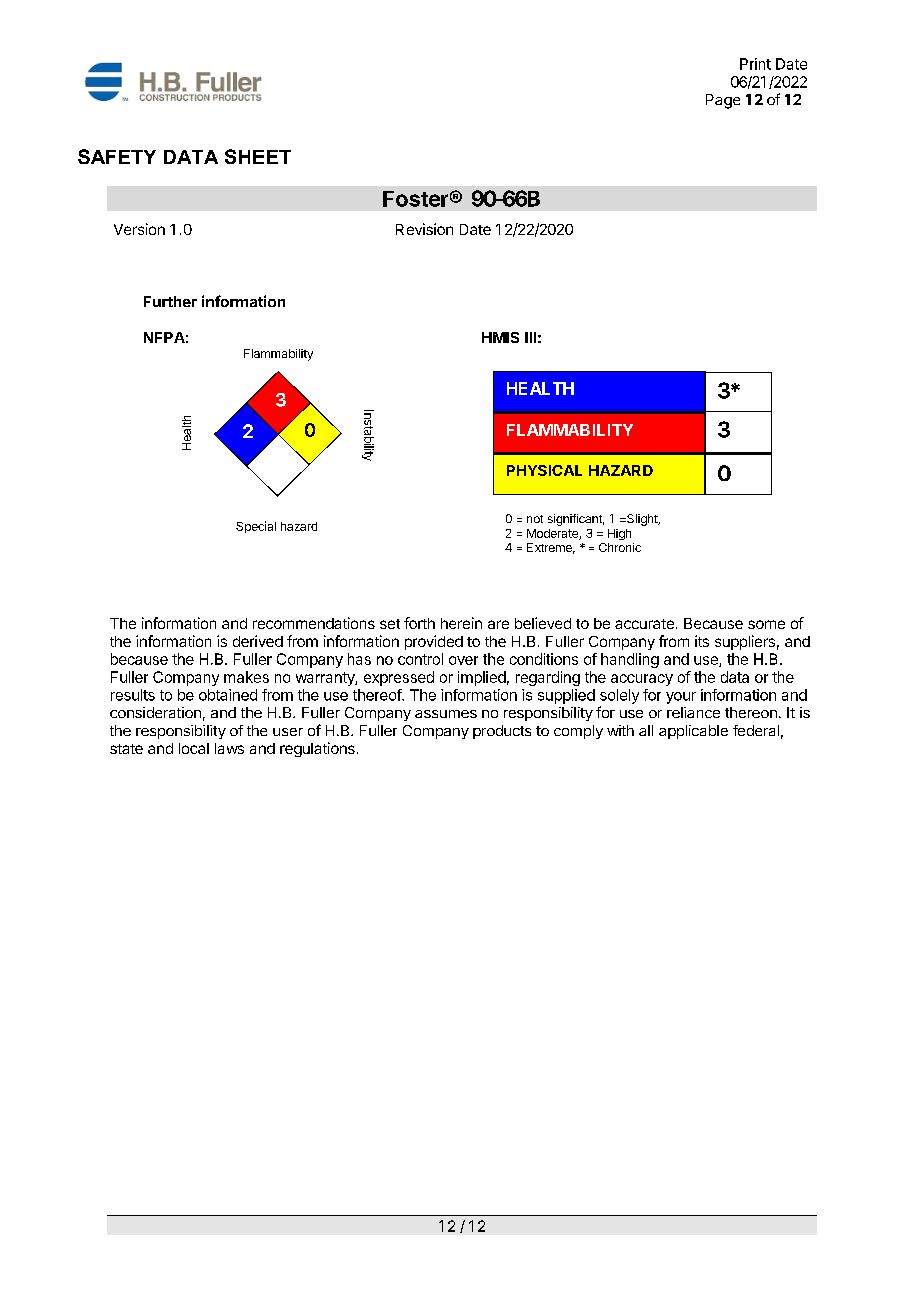 This screenshot has width=924, height=1308. What do you see at coordinates (544, 470) in the screenshot?
I see `PHYSICAL` at bounding box center [544, 470].
